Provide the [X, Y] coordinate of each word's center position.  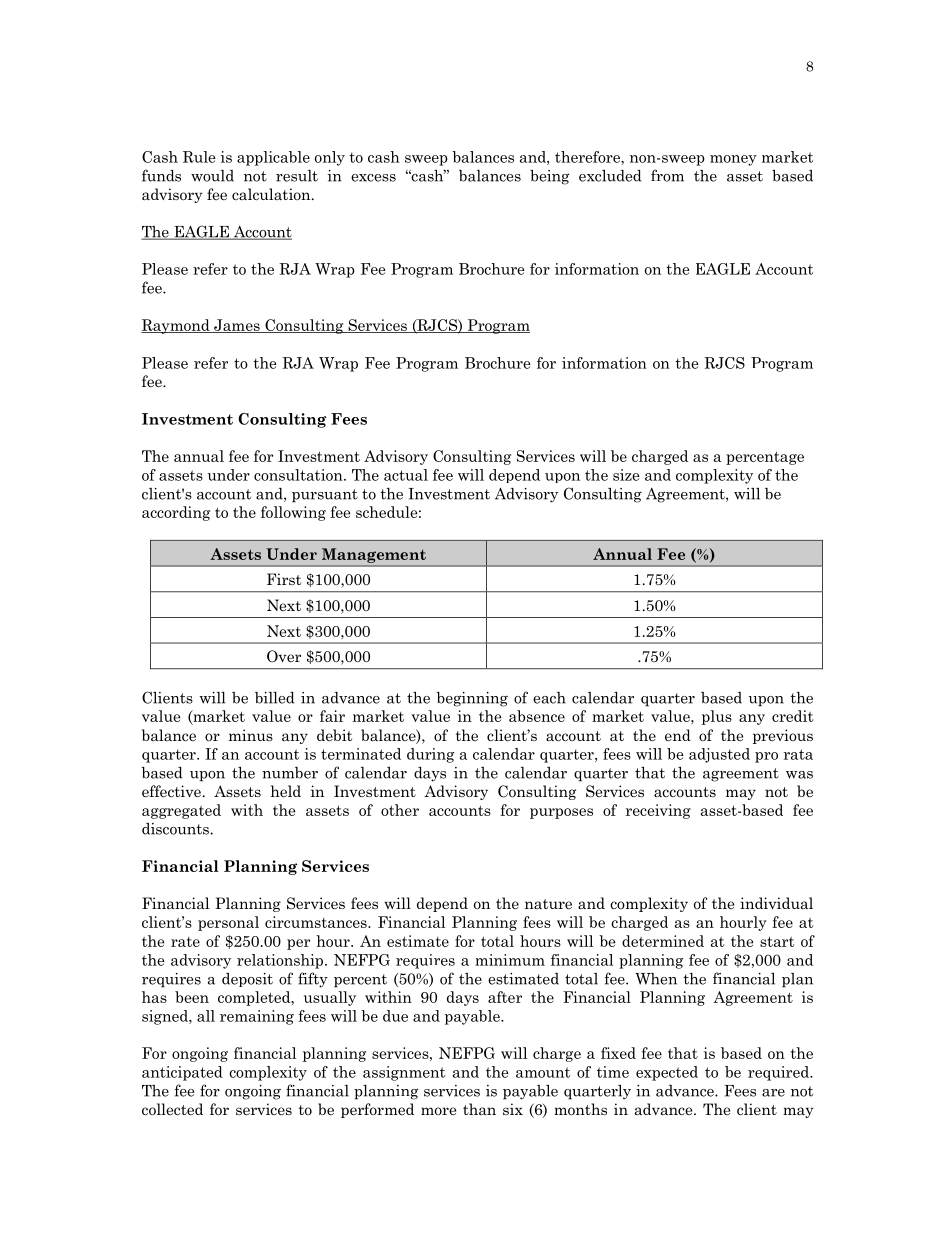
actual [406, 475]
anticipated [182, 1073]
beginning [472, 699]
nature [548, 904]
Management [374, 555]
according [176, 513]
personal [228, 923]
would [212, 176]
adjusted [719, 755]
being [550, 177]
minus [251, 735]
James [237, 326]
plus [717, 717]
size [626, 475]
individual [776, 903]
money [733, 160]
